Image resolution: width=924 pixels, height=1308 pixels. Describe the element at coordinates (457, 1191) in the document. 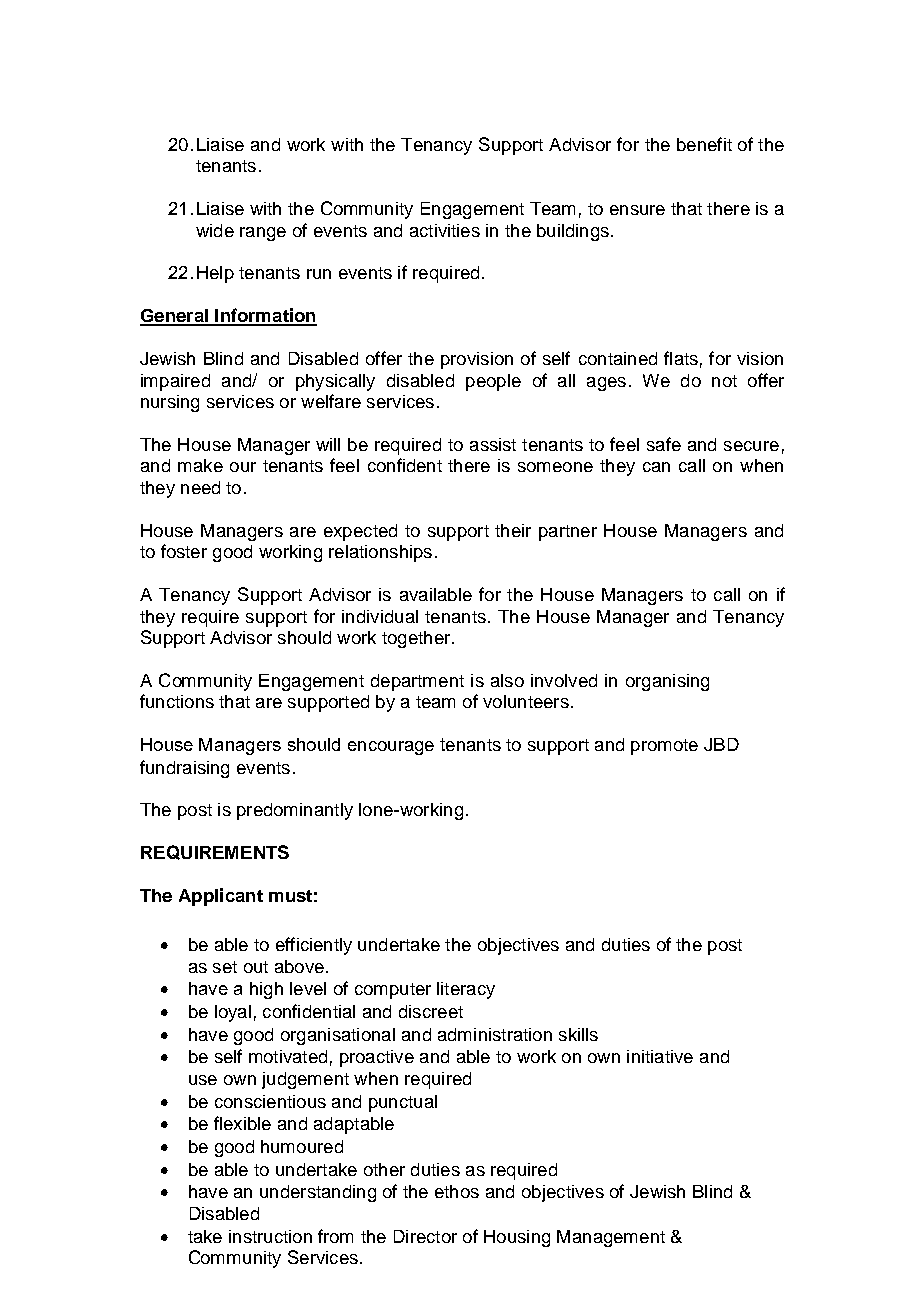

I see `ethos` at that location.
